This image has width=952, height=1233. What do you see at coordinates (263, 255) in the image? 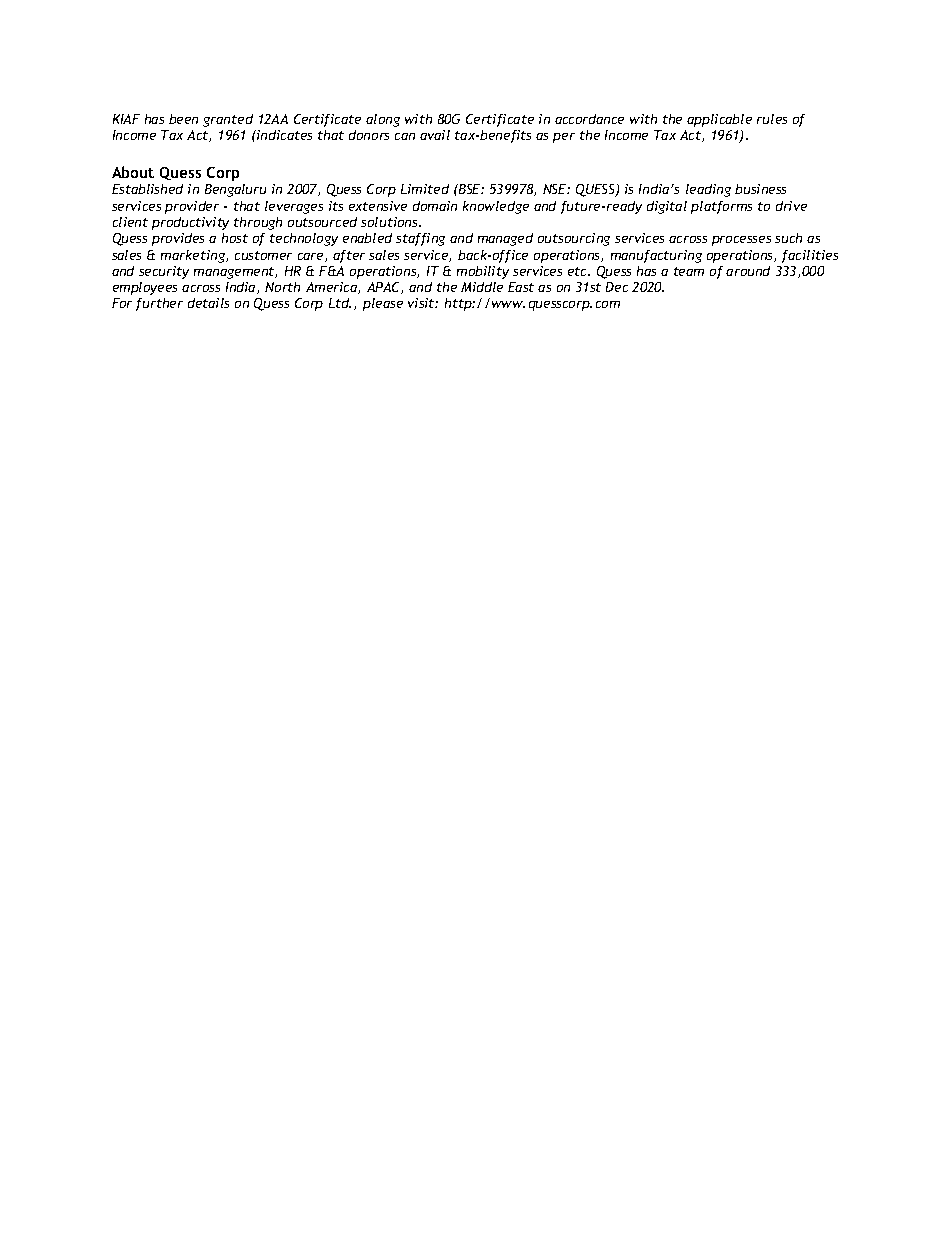
I see `customer` at bounding box center [263, 255].
